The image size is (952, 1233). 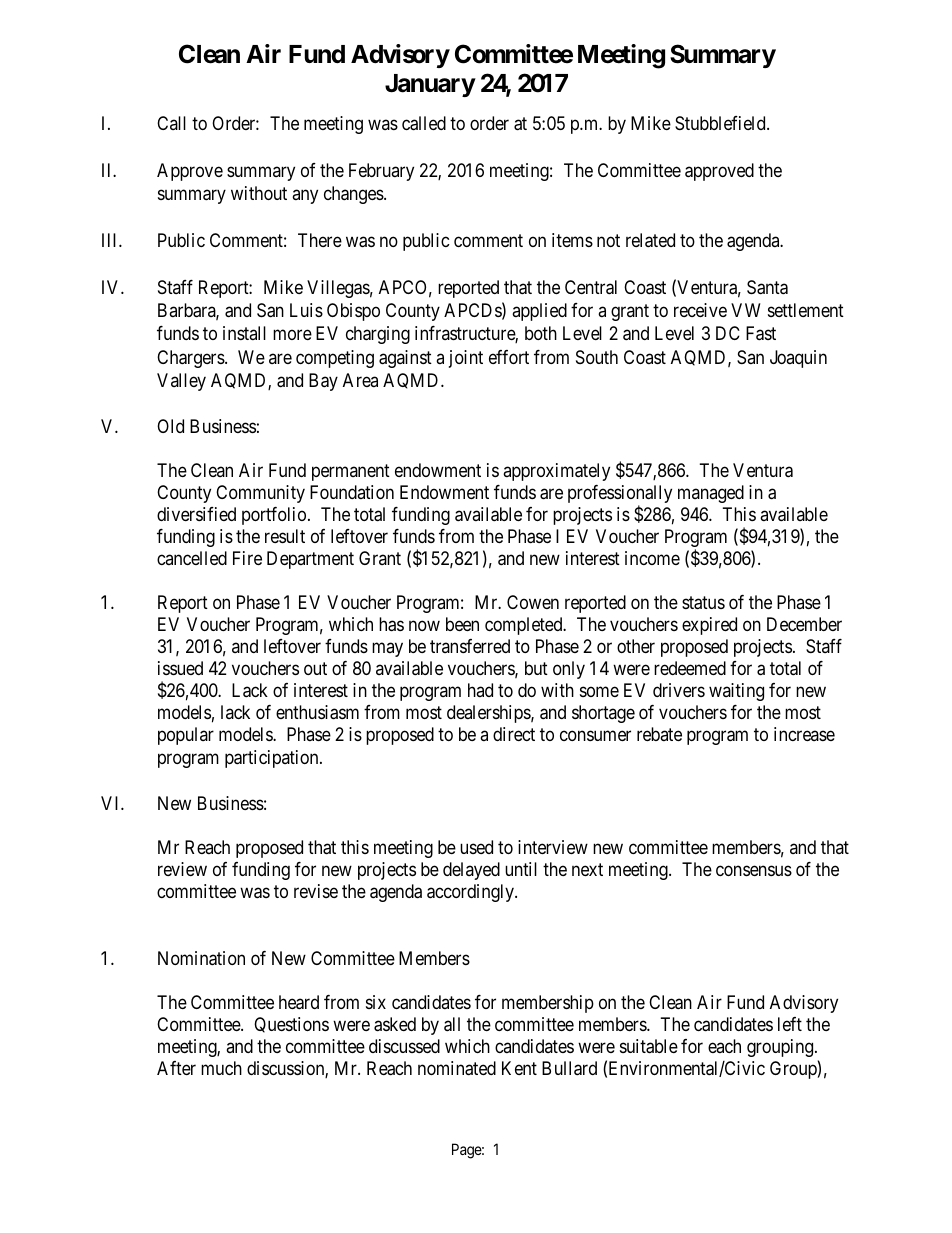 What do you see at coordinates (305, 197) in the document?
I see `any` at bounding box center [305, 197].
